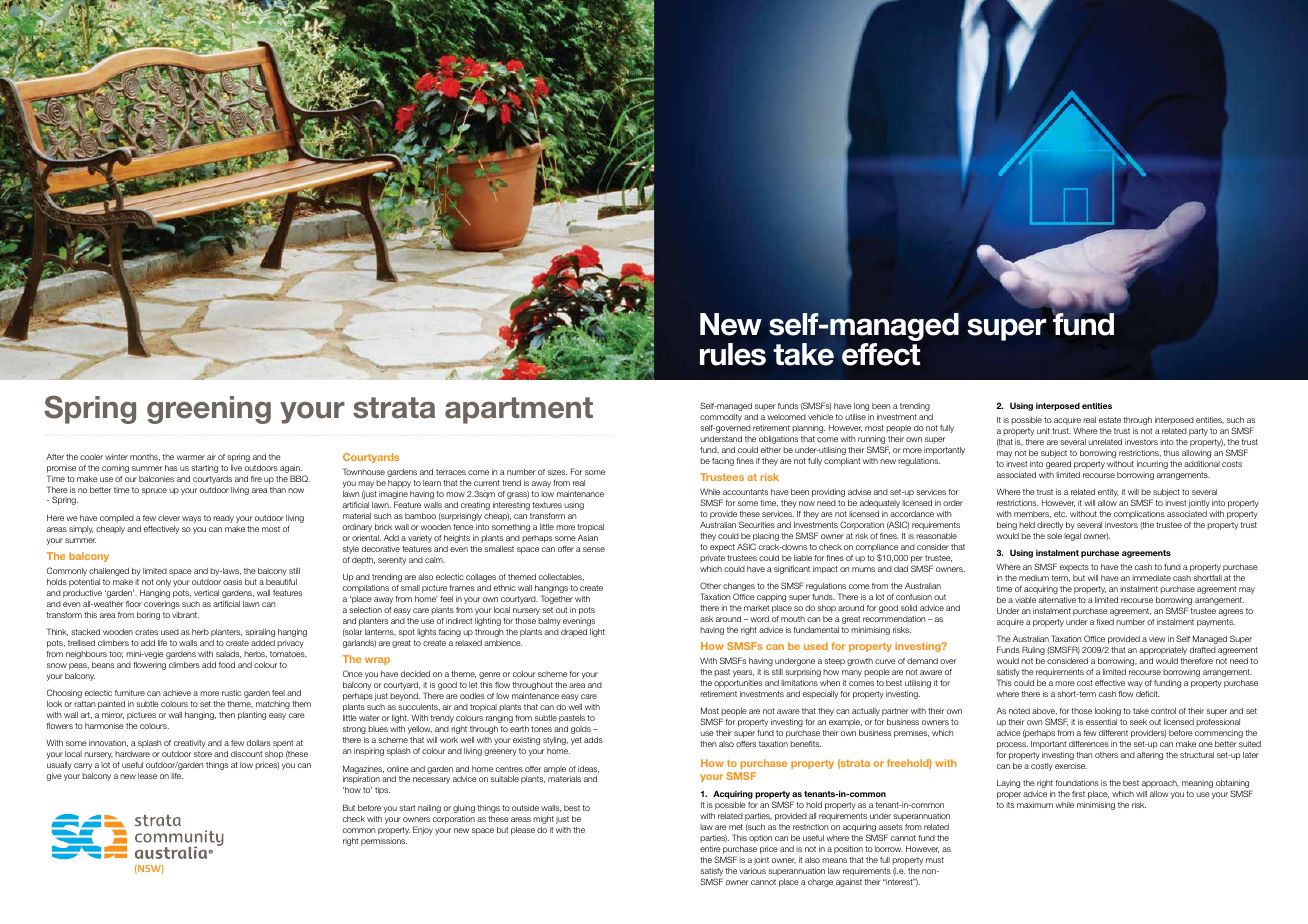 The width and height of the document is (1308, 924). Describe the element at coordinates (209, 410) in the document. I see `greening` at that location.
